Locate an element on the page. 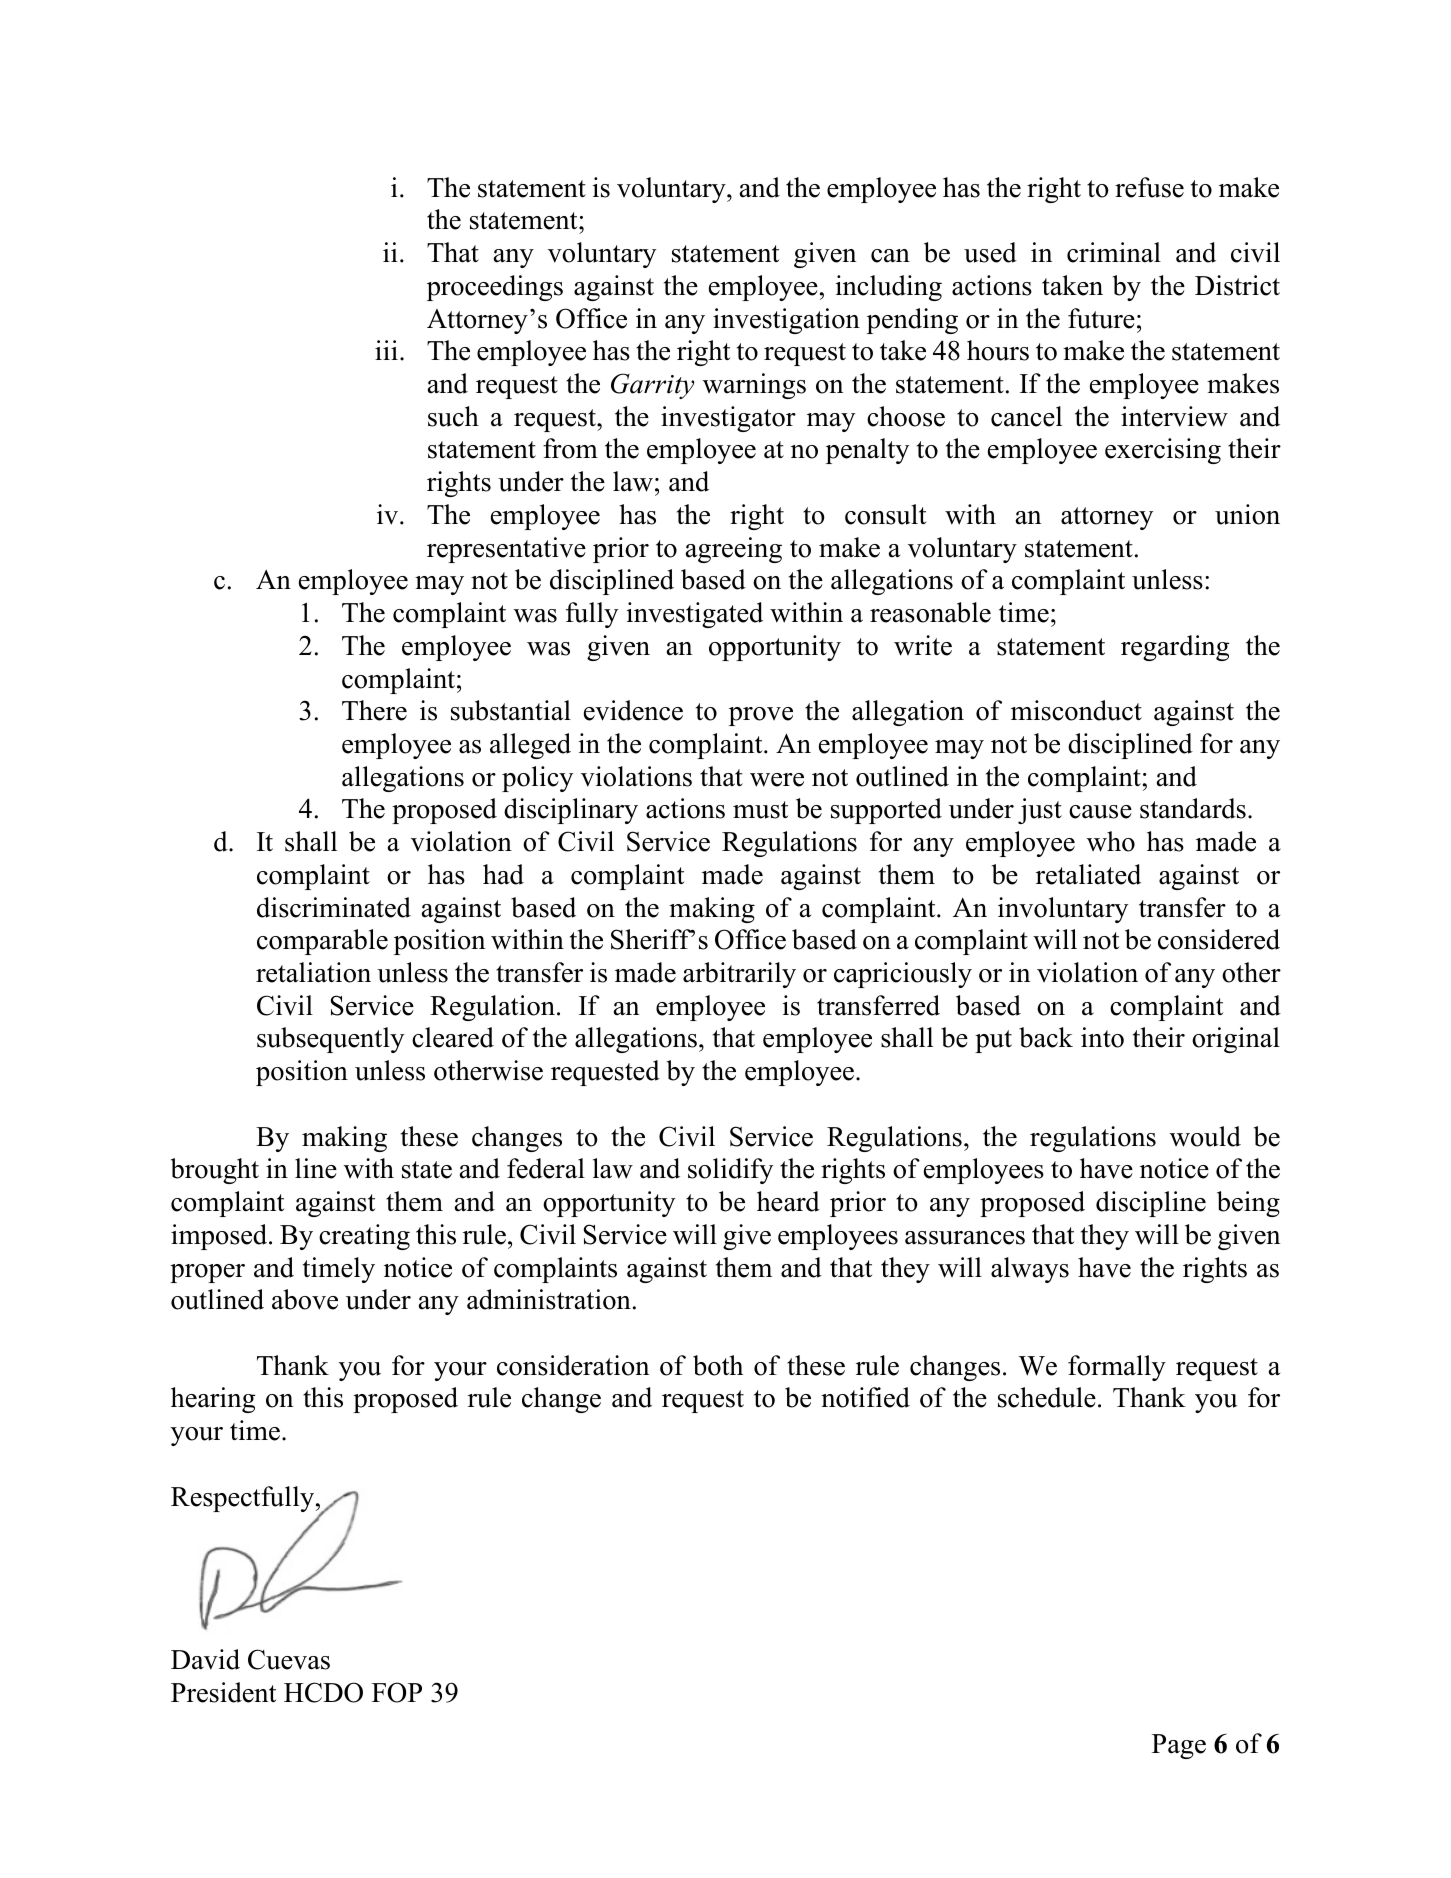  above is located at coordinates (305, 1299).
